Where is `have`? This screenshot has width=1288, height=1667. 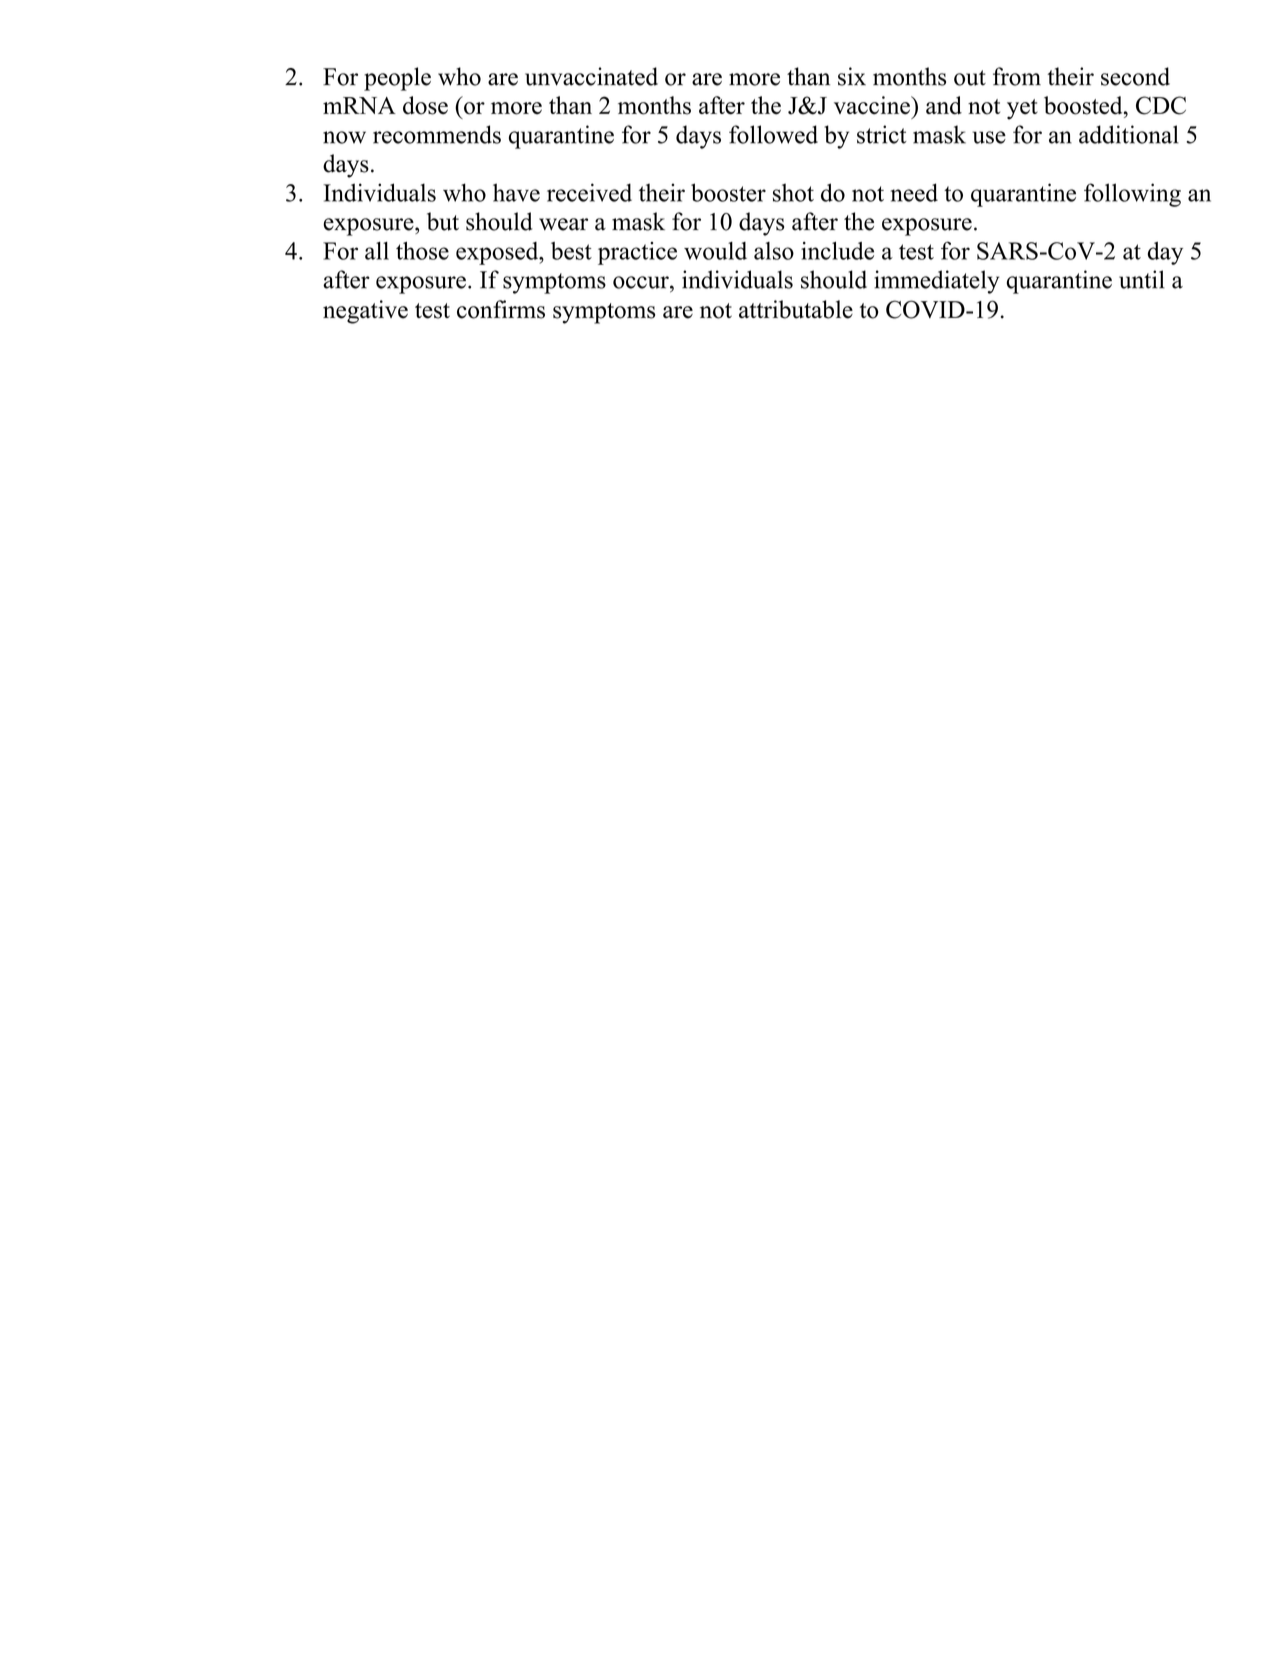 have is located at coordinates (516, 192).
